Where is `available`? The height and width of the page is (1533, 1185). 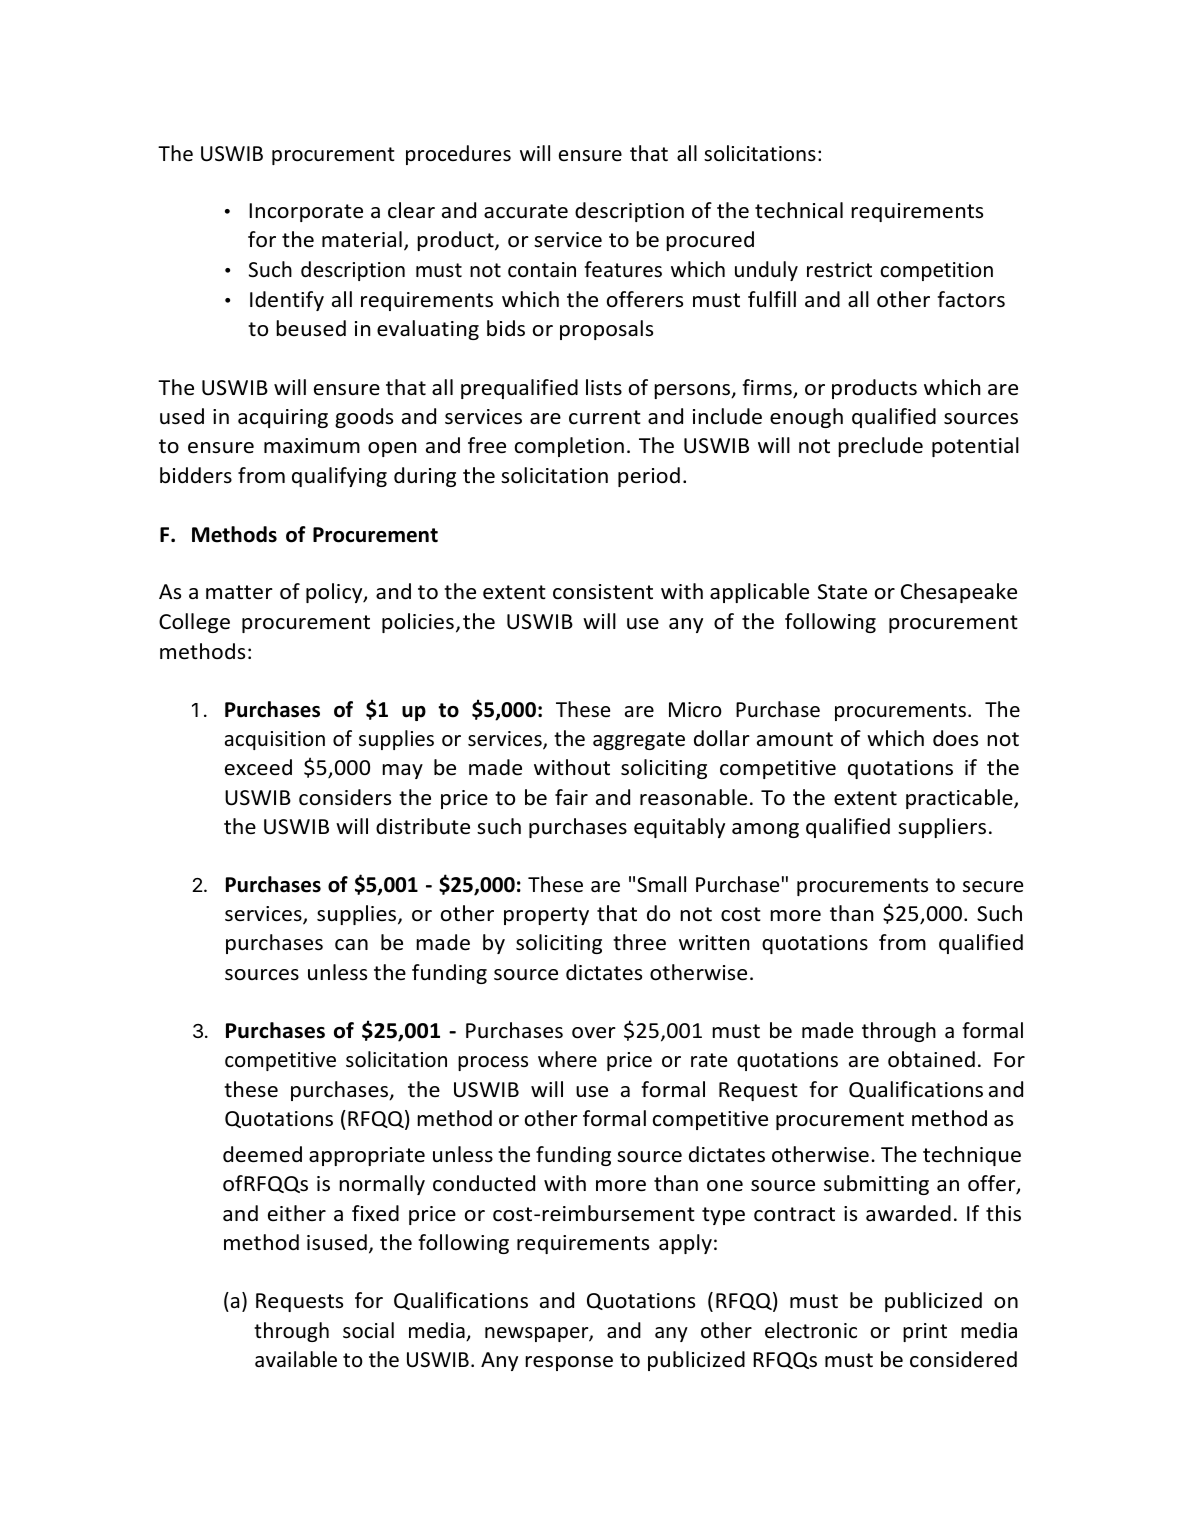
available is located at coordinates (296, 1359).
